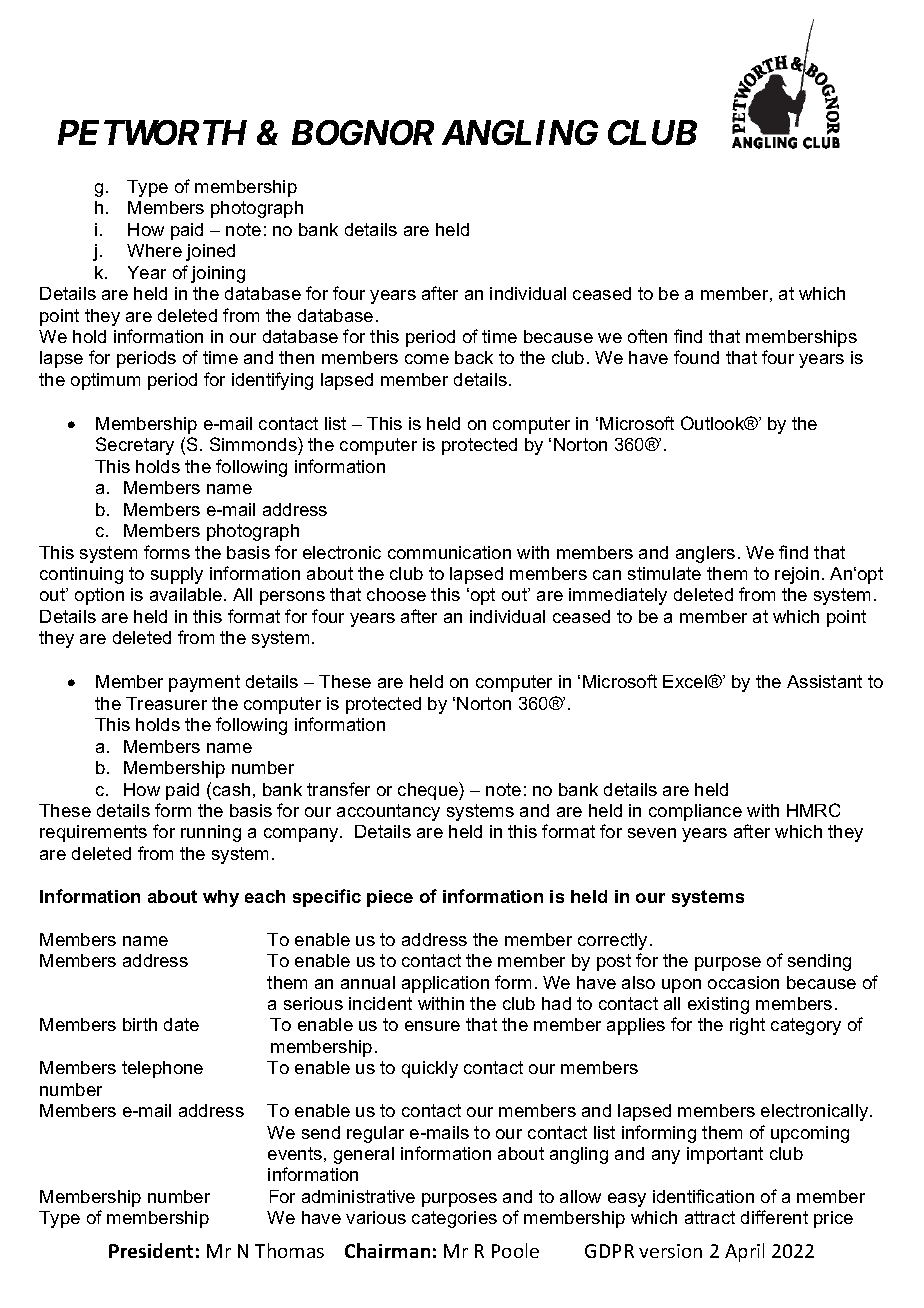 The height and width of the image is (1308, 924). Describe the element at coordinates (151, 1250) in the image. I see `President` at that location.
